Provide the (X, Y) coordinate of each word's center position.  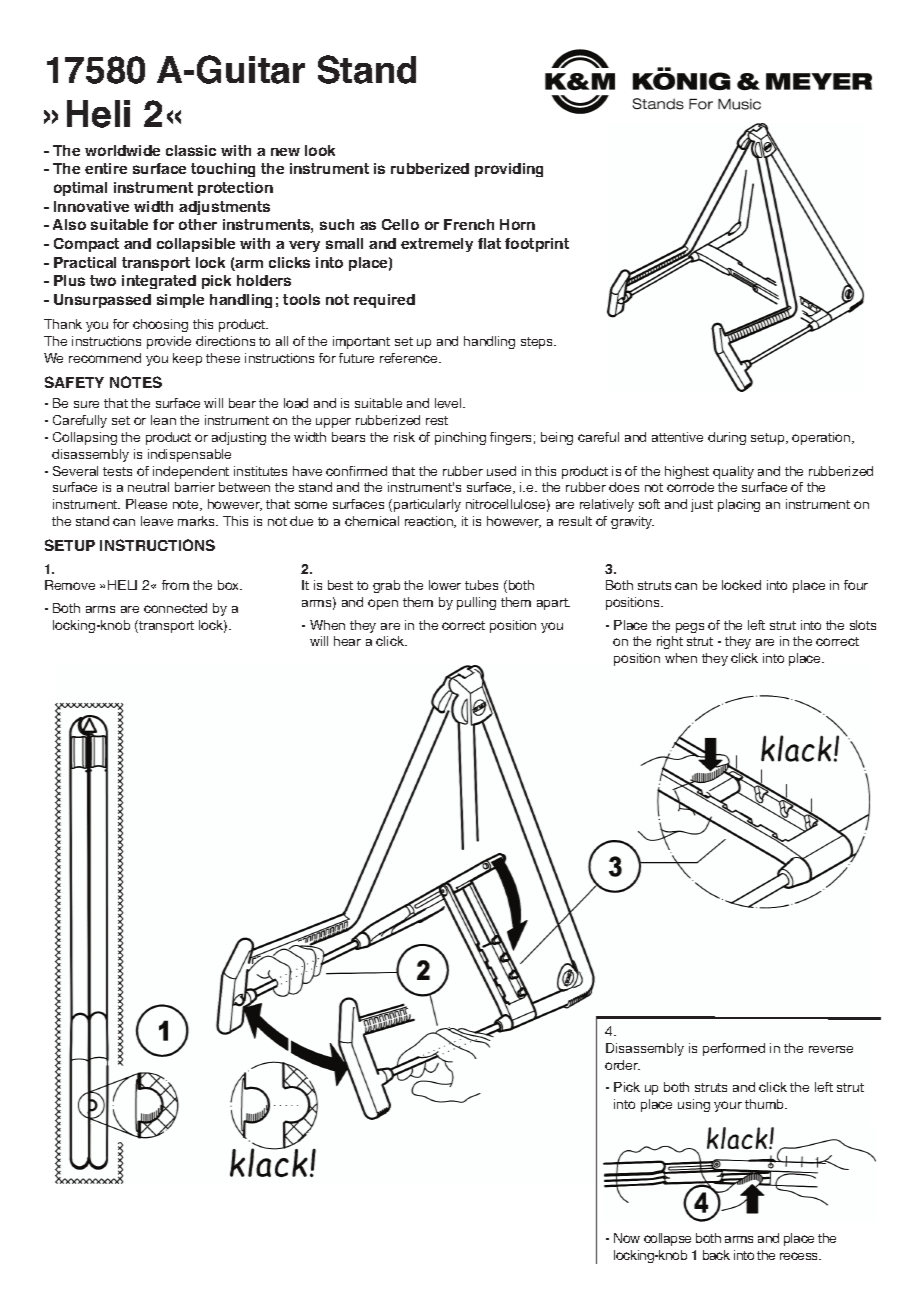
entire (106, 168)
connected (175, 608)
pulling (476, 603)
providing (509, 170)
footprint (537, 245)
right (670, 642)
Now (627, 1238)
